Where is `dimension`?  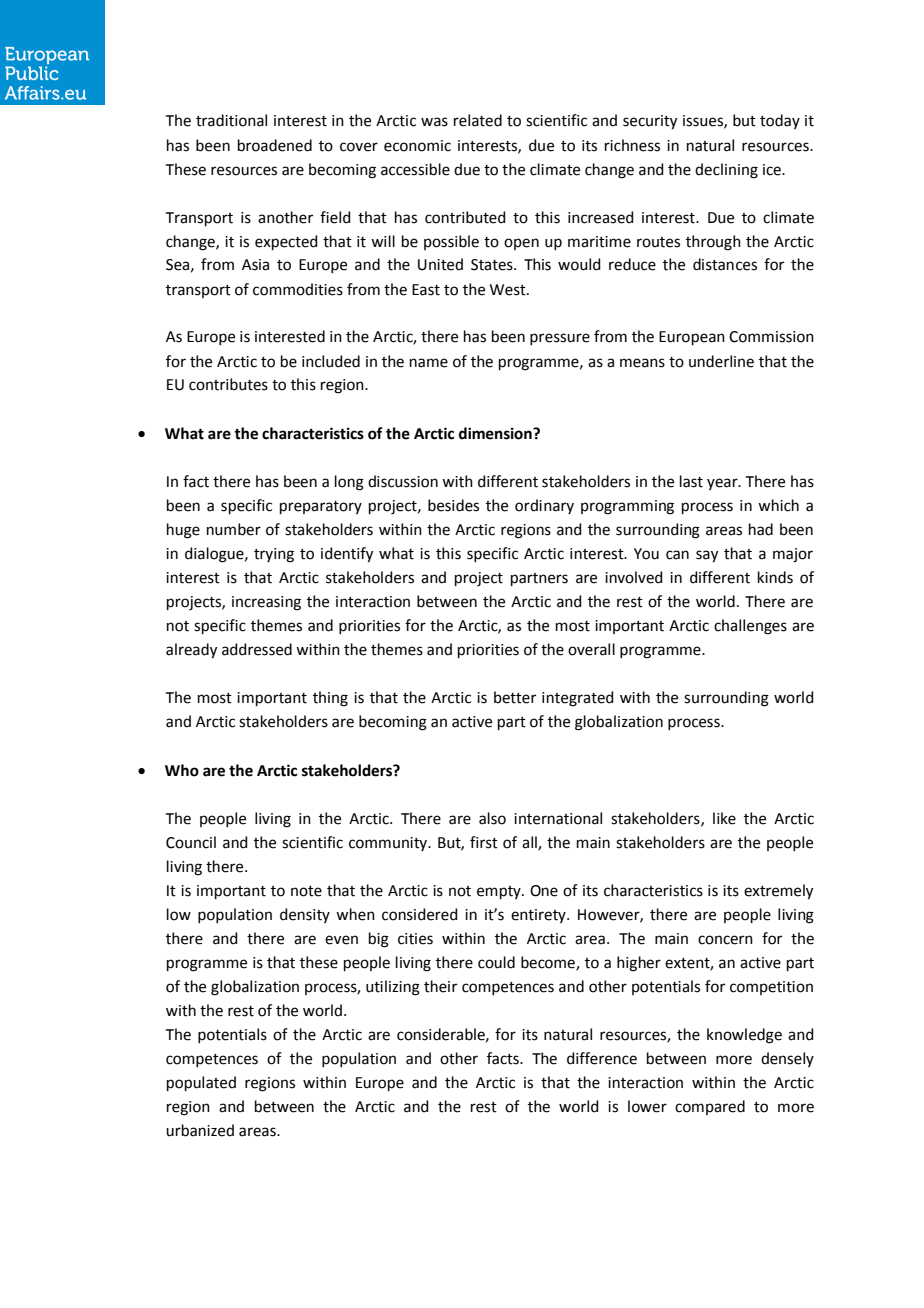
dimension is located at coordinates (496, 433).
